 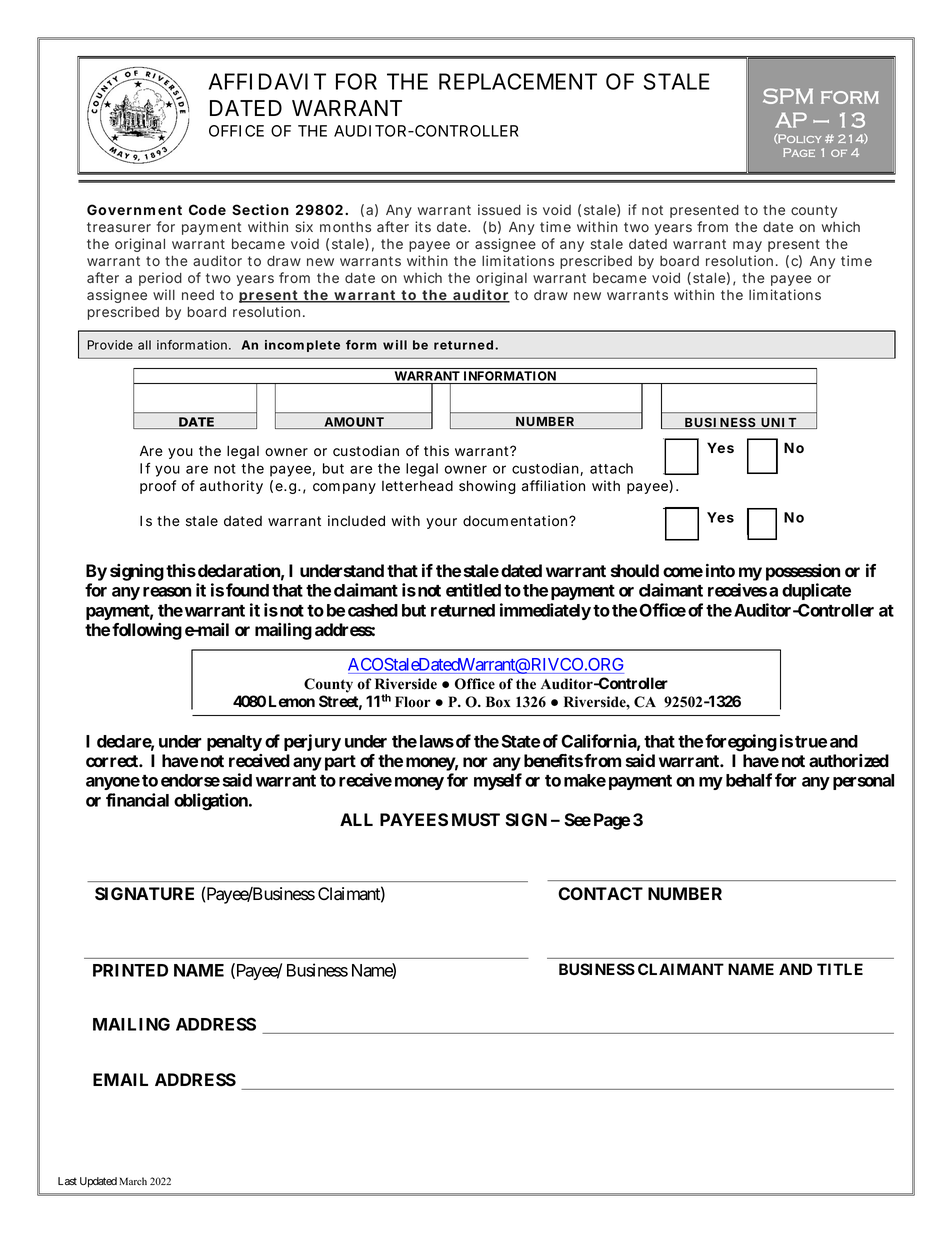 I want to click on may, so click(x=747, y=246).
